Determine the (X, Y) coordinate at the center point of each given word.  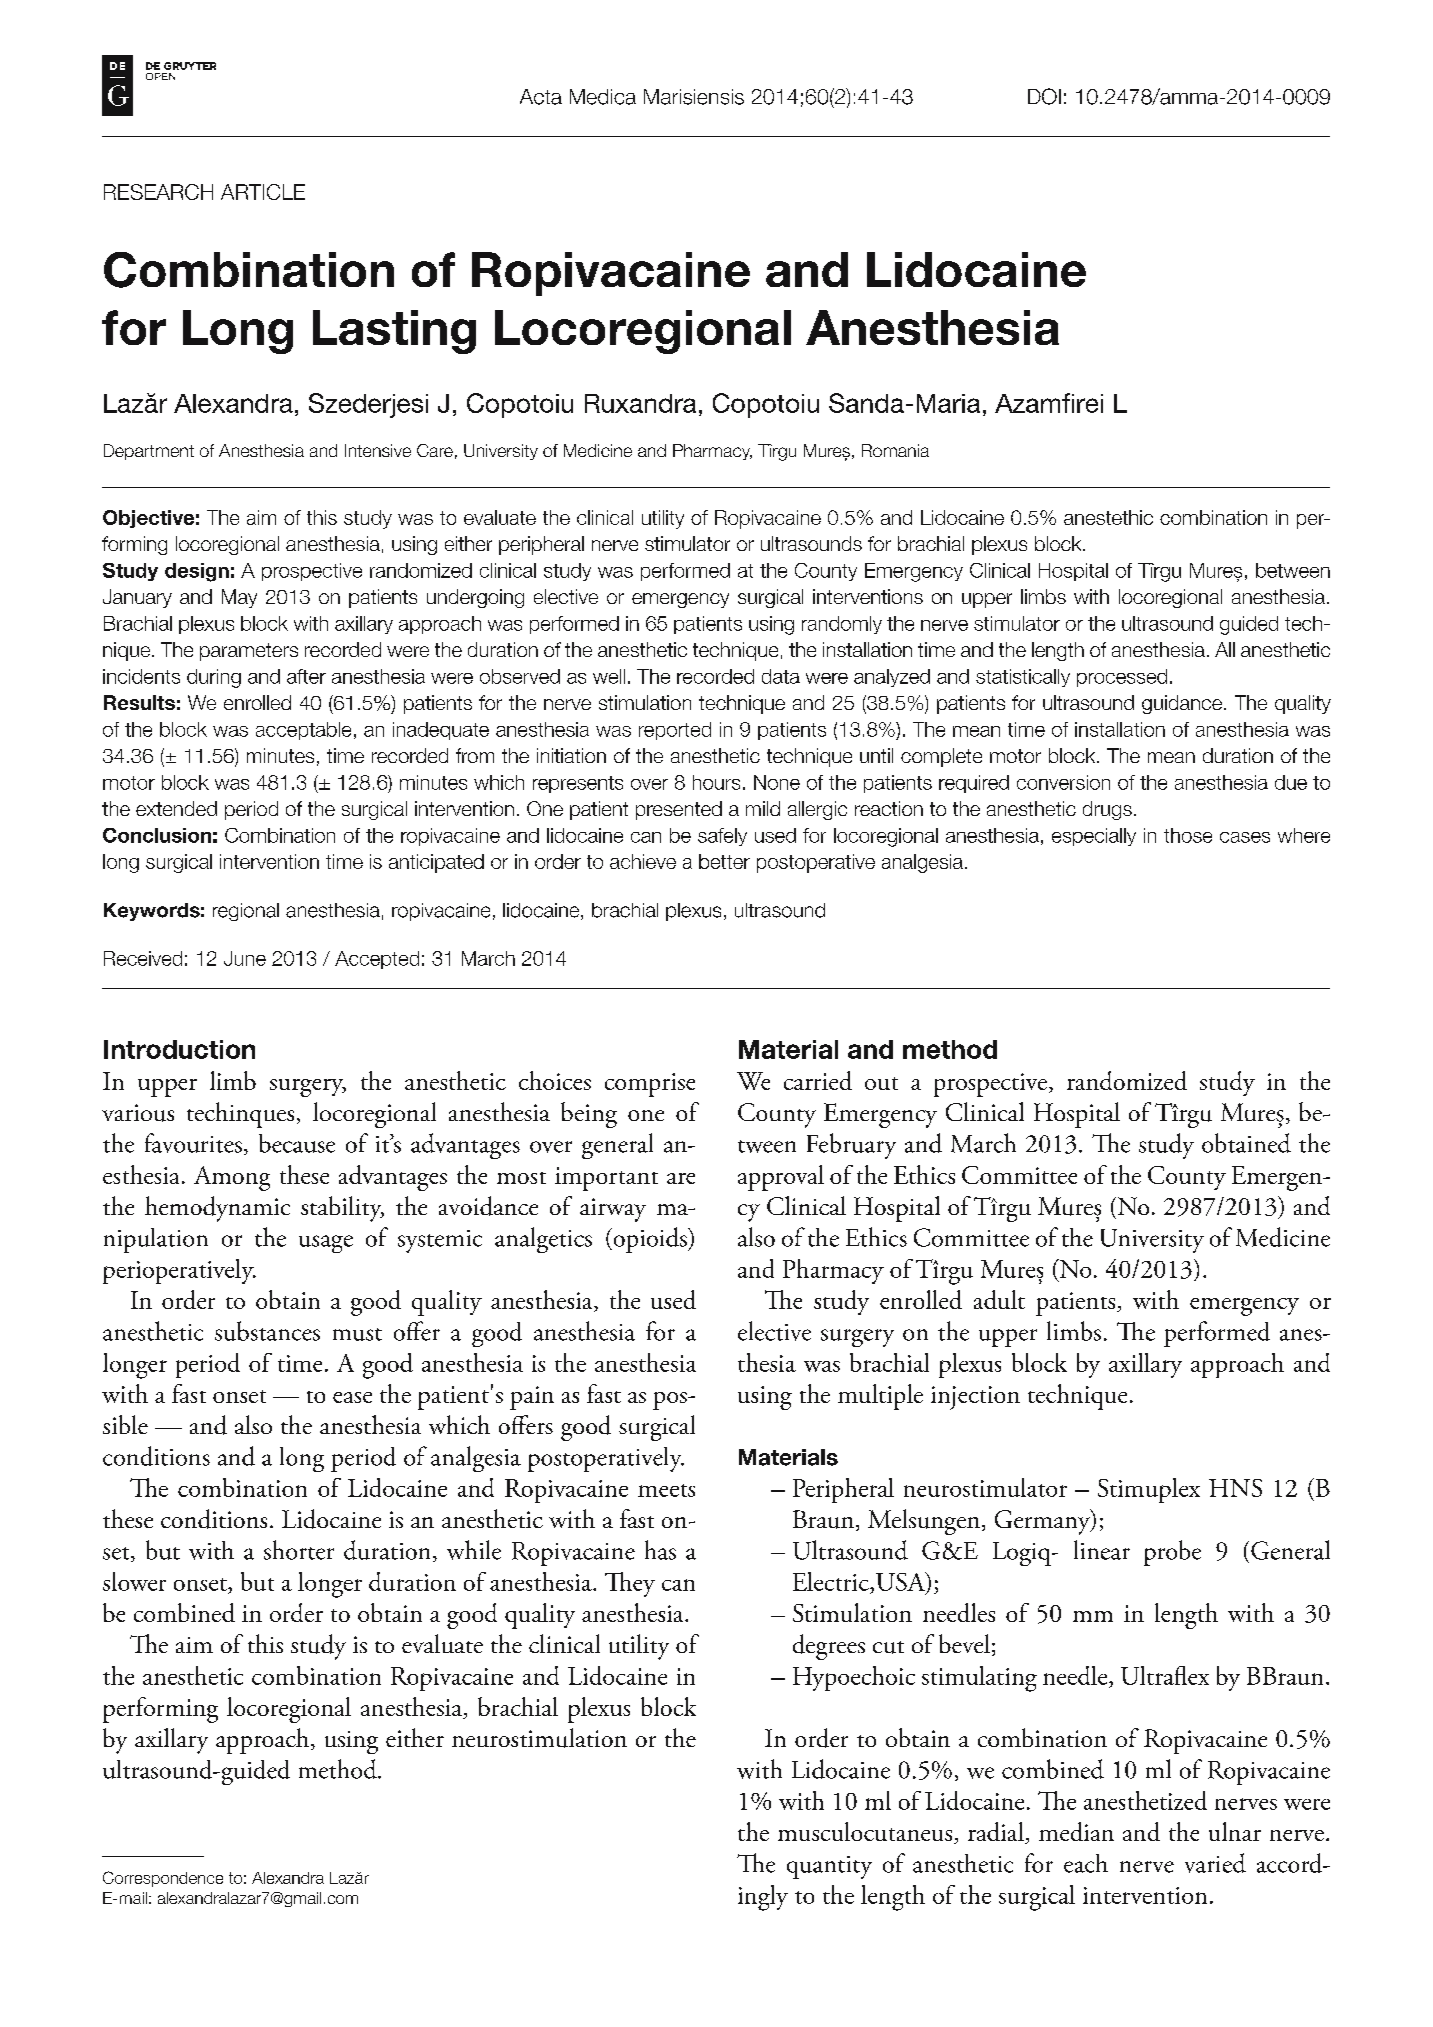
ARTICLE (263, 192)
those (1188, 835)
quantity (829, 1867)
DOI (1044, 96)
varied (1215, 1863)
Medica (603, 97)
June (245, 958)
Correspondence (163, 1879)
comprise (650, 1085)
